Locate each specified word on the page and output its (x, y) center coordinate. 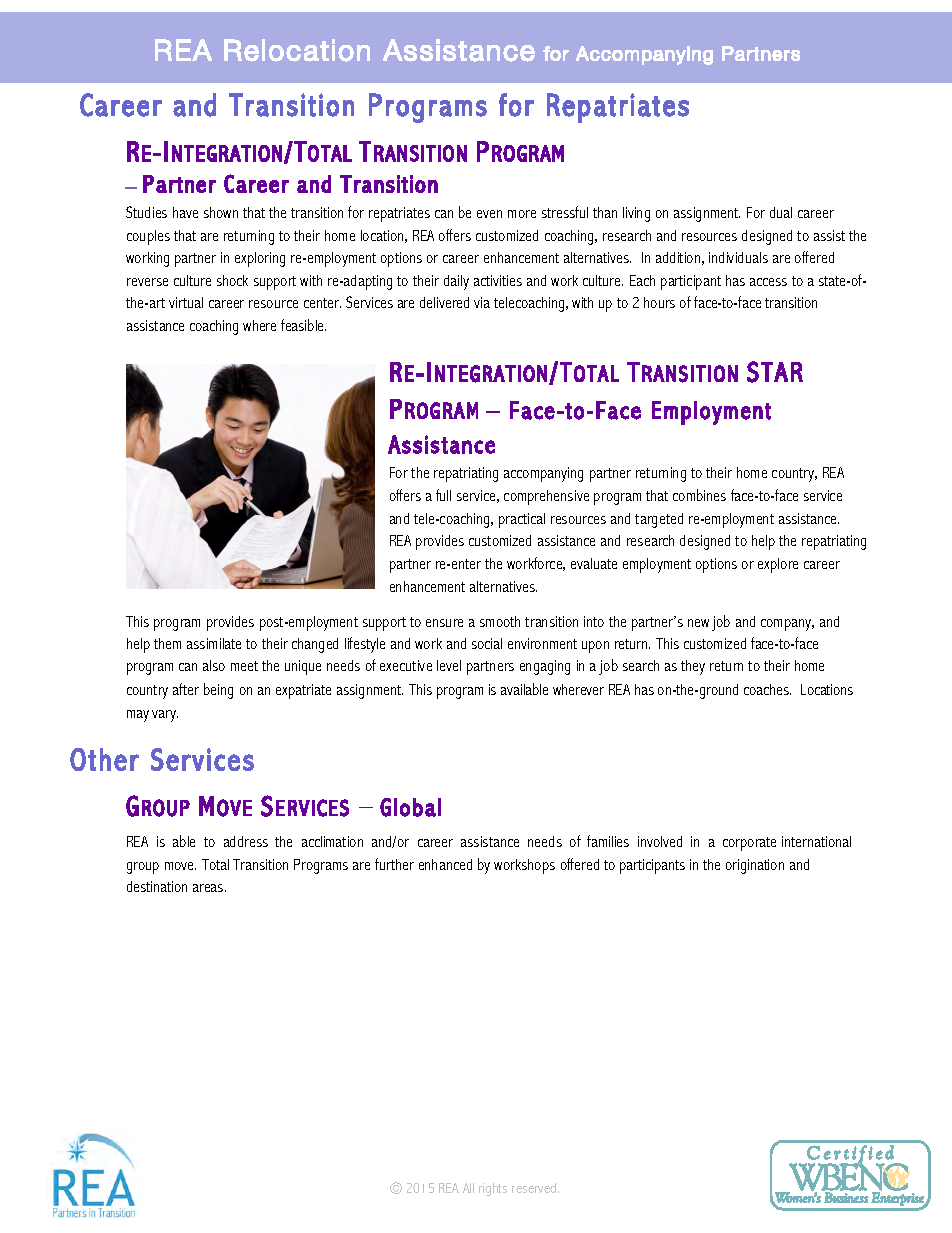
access (768, 282)
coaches (767, 689)
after (186, 689)
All (468, 1188)
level (449, 665)
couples (148, 237)
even (489, 214)
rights (493, 1189)
